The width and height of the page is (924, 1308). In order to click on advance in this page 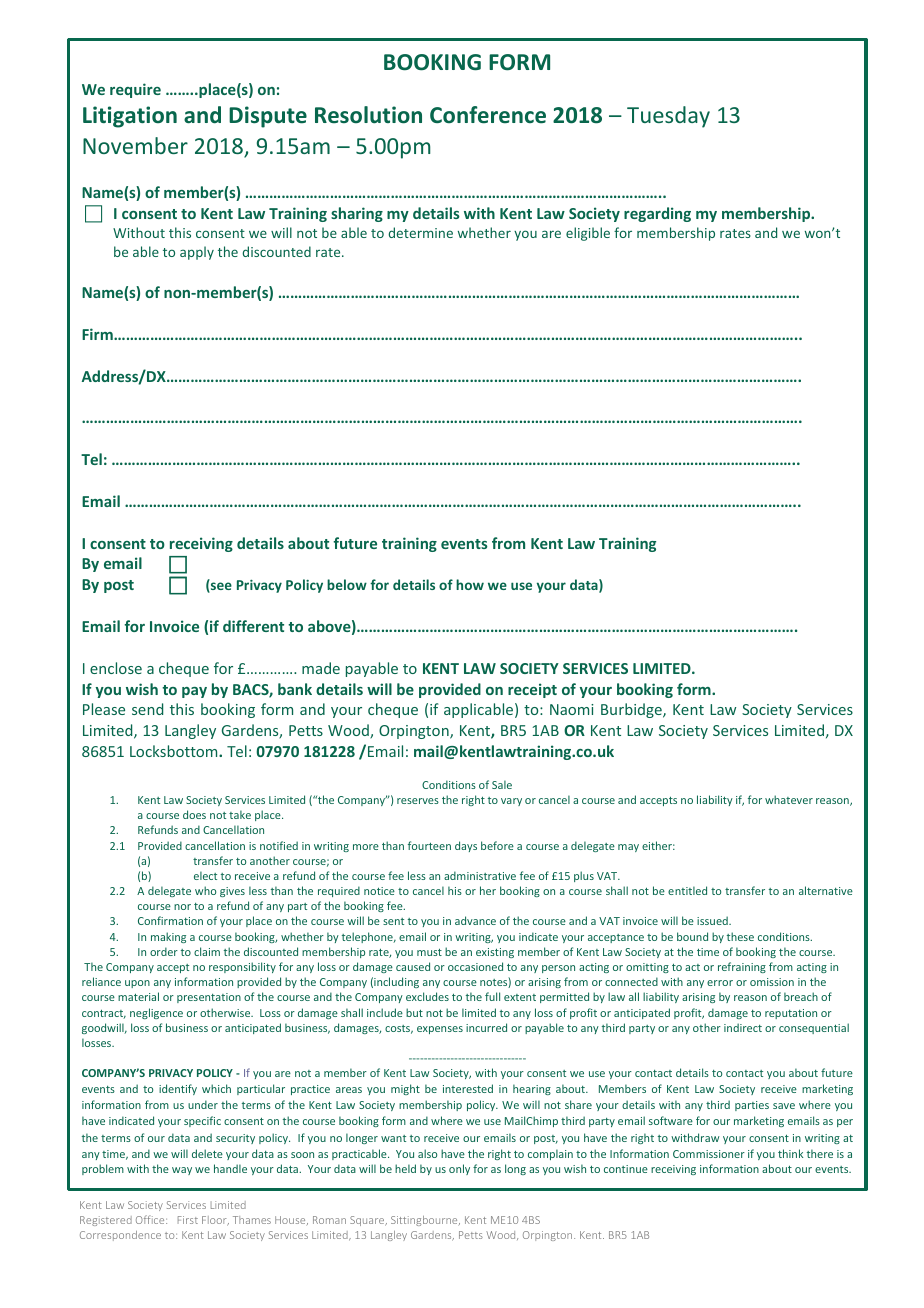, I will do `click(475, 920)`.
